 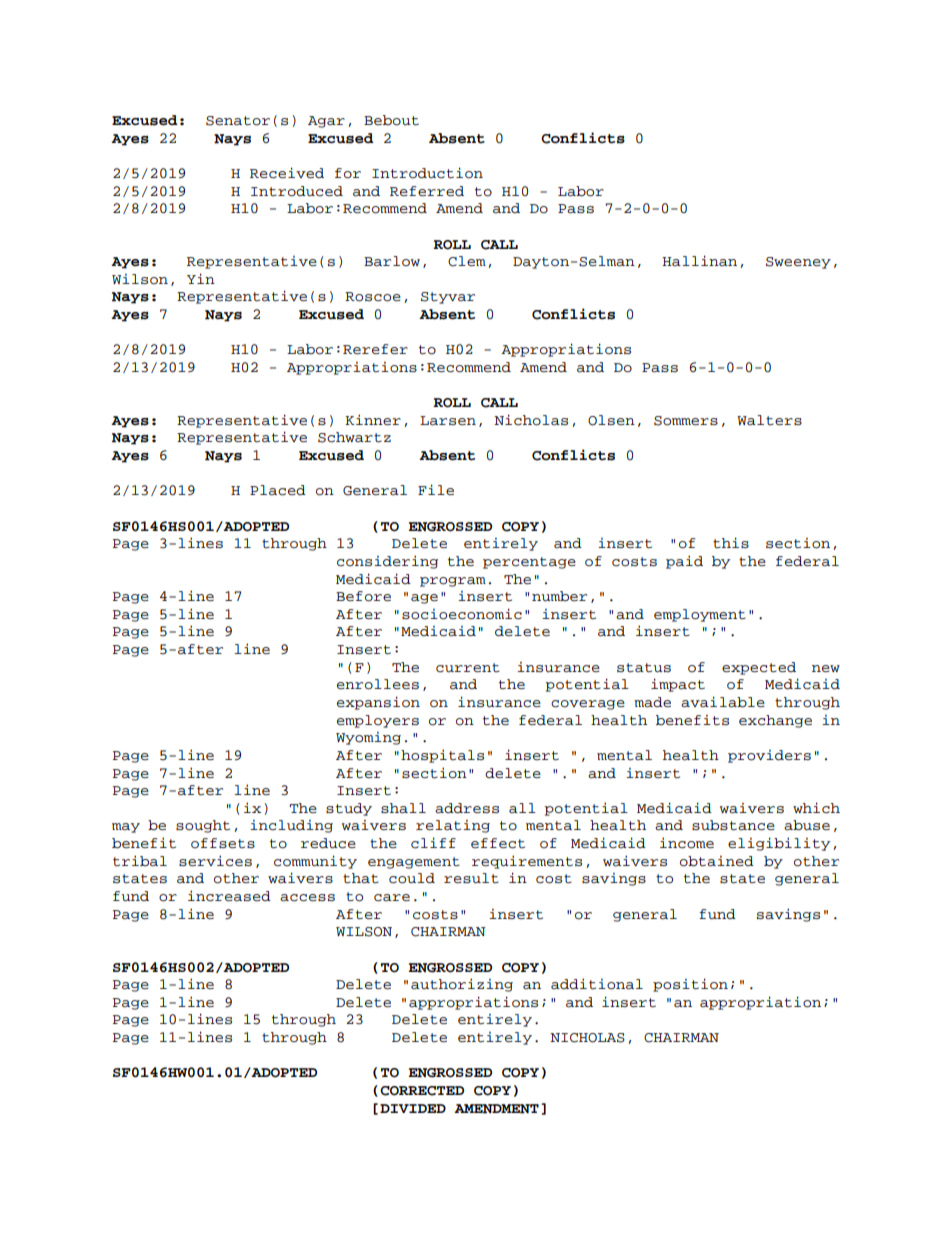 What do you see at coordinates (798, 263) in the image?
I see `Sweeney` at bounding box center [798, 263].
